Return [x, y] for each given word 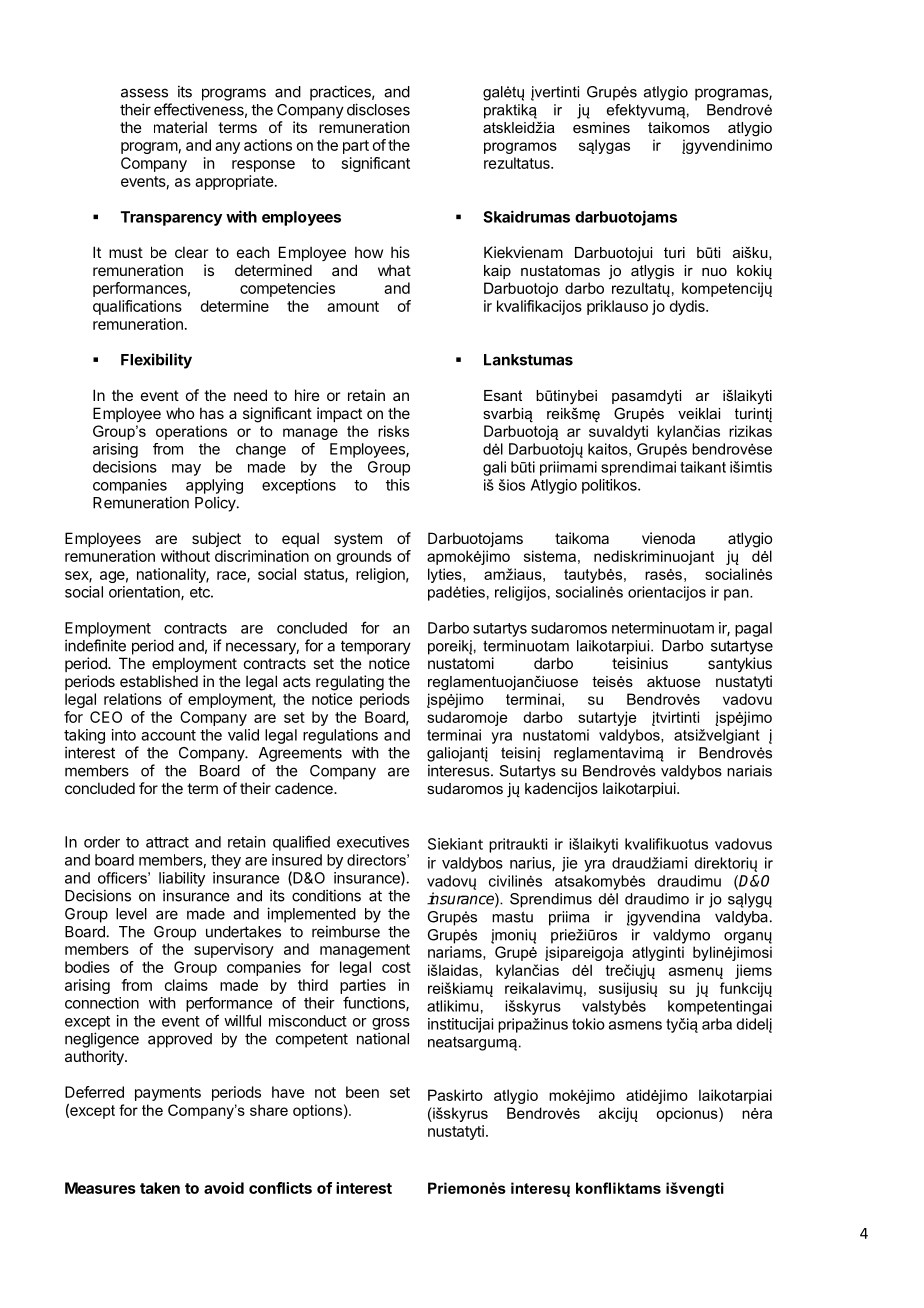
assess [144, 93]
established [159, 681]
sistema [550, 556]
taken [160, 1188]
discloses [378, 109]
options [317, 1111]
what [394, 270]
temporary [376, 647]
